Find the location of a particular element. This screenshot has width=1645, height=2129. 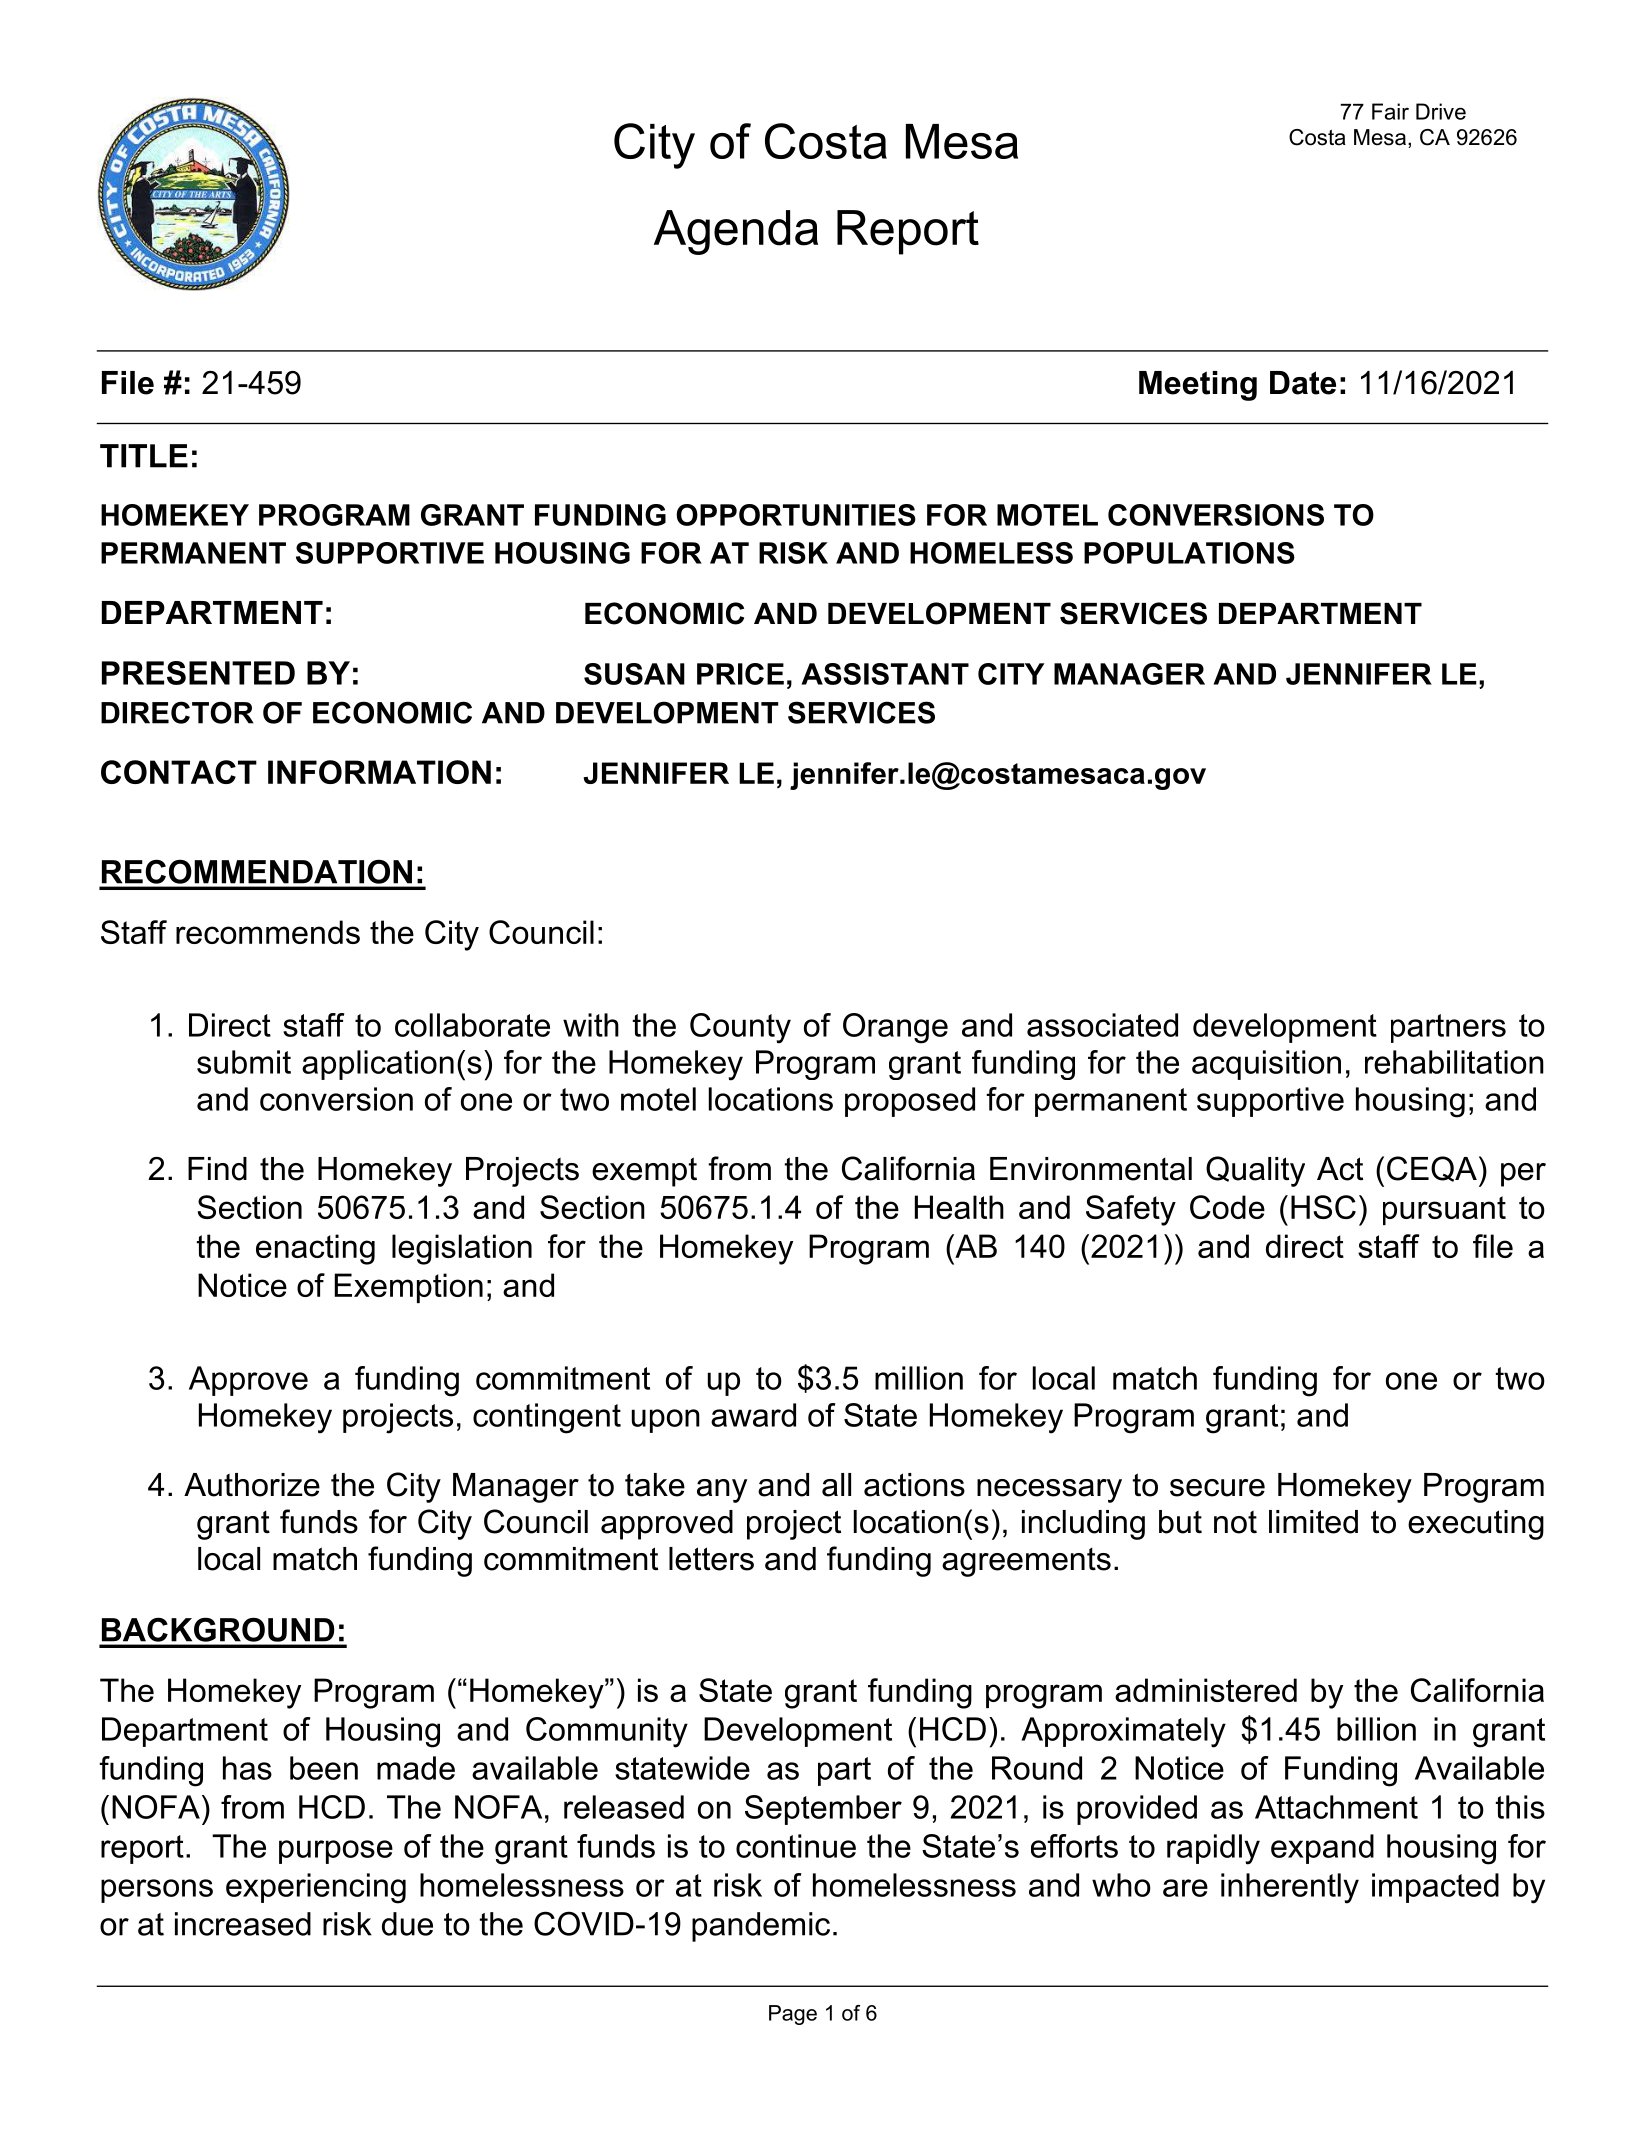

Fair is located at coordinates (1390, 111).
